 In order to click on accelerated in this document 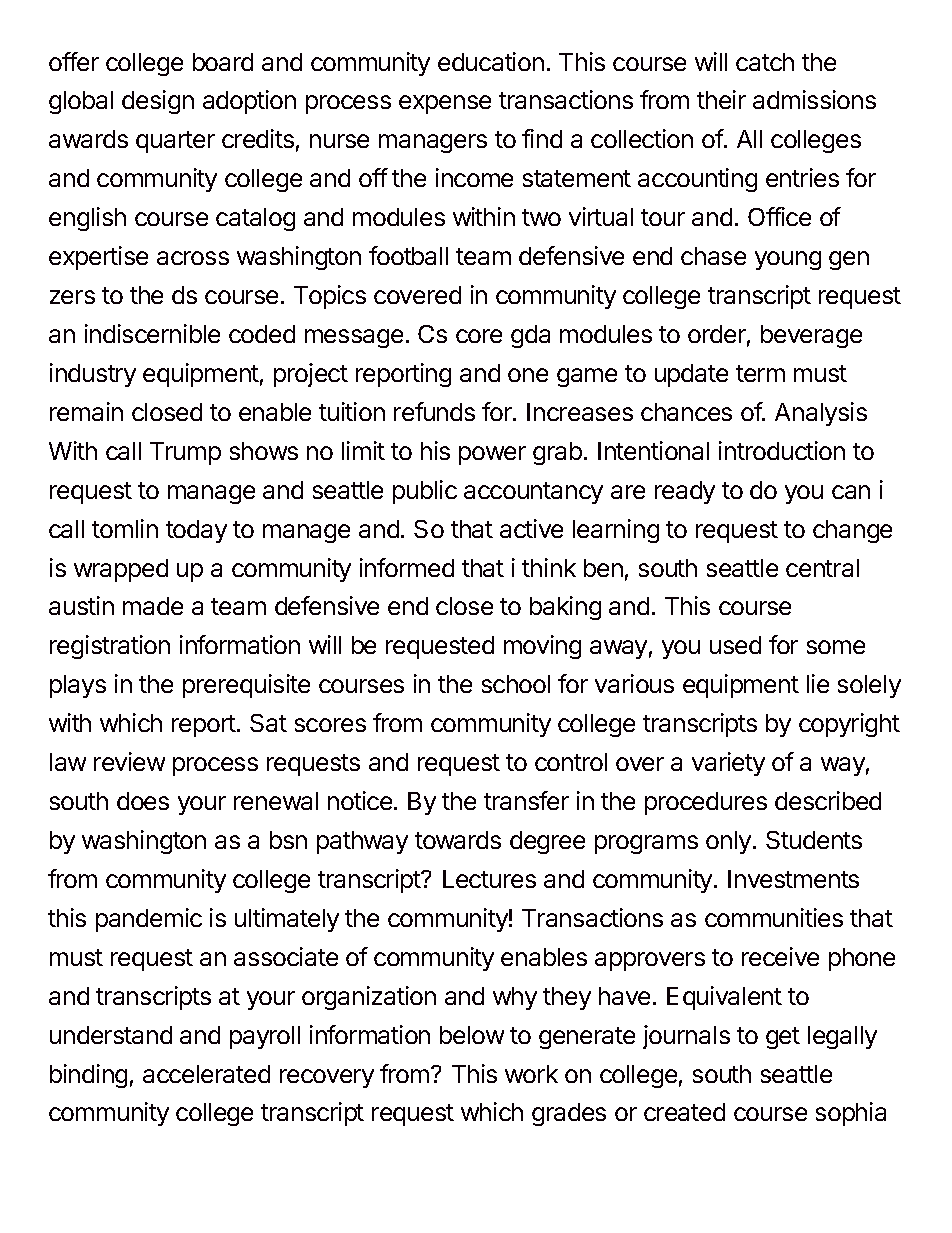, I will do `click(206, 1074)`.
